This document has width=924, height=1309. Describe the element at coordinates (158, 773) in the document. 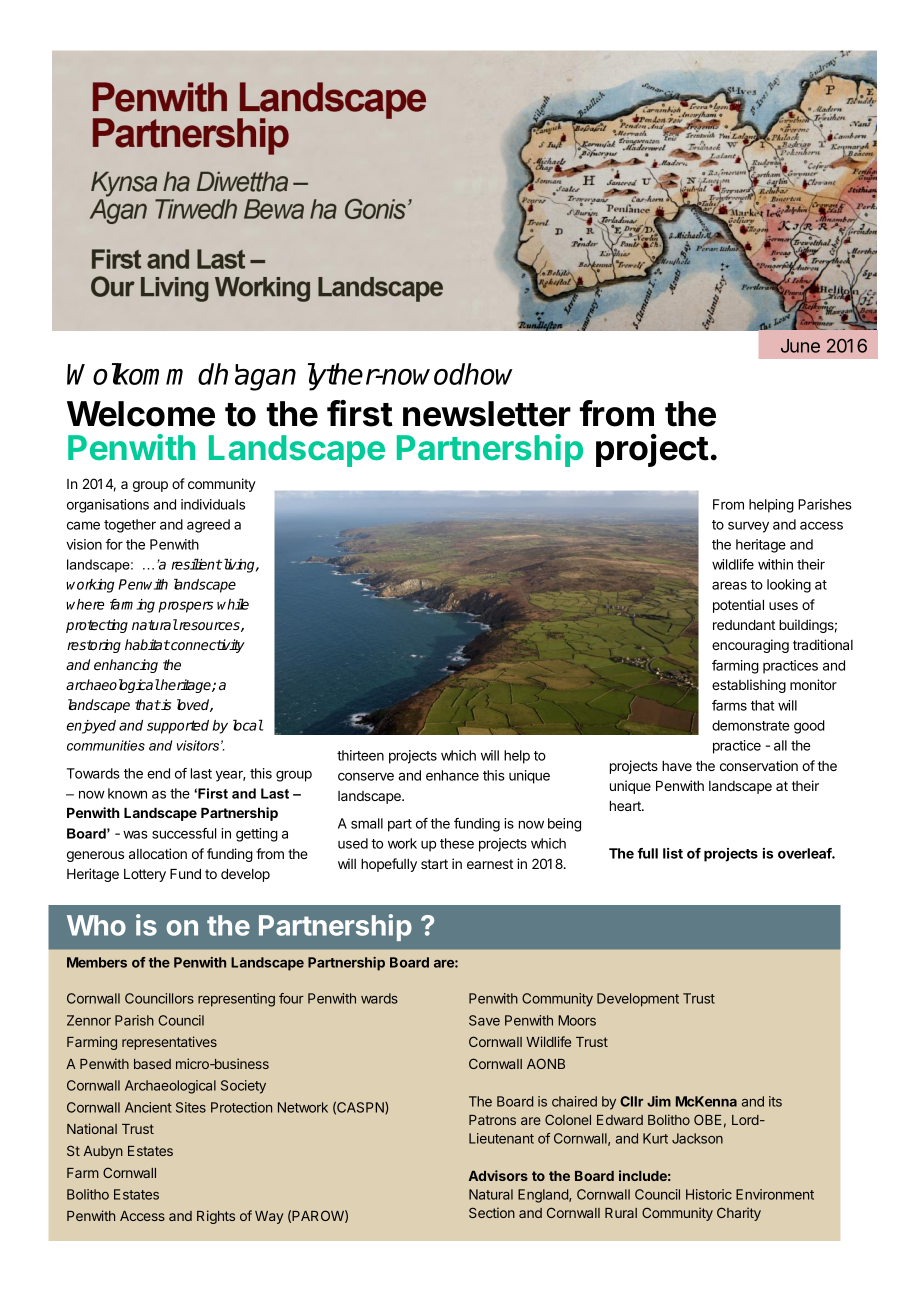

I see `end` at that location.
